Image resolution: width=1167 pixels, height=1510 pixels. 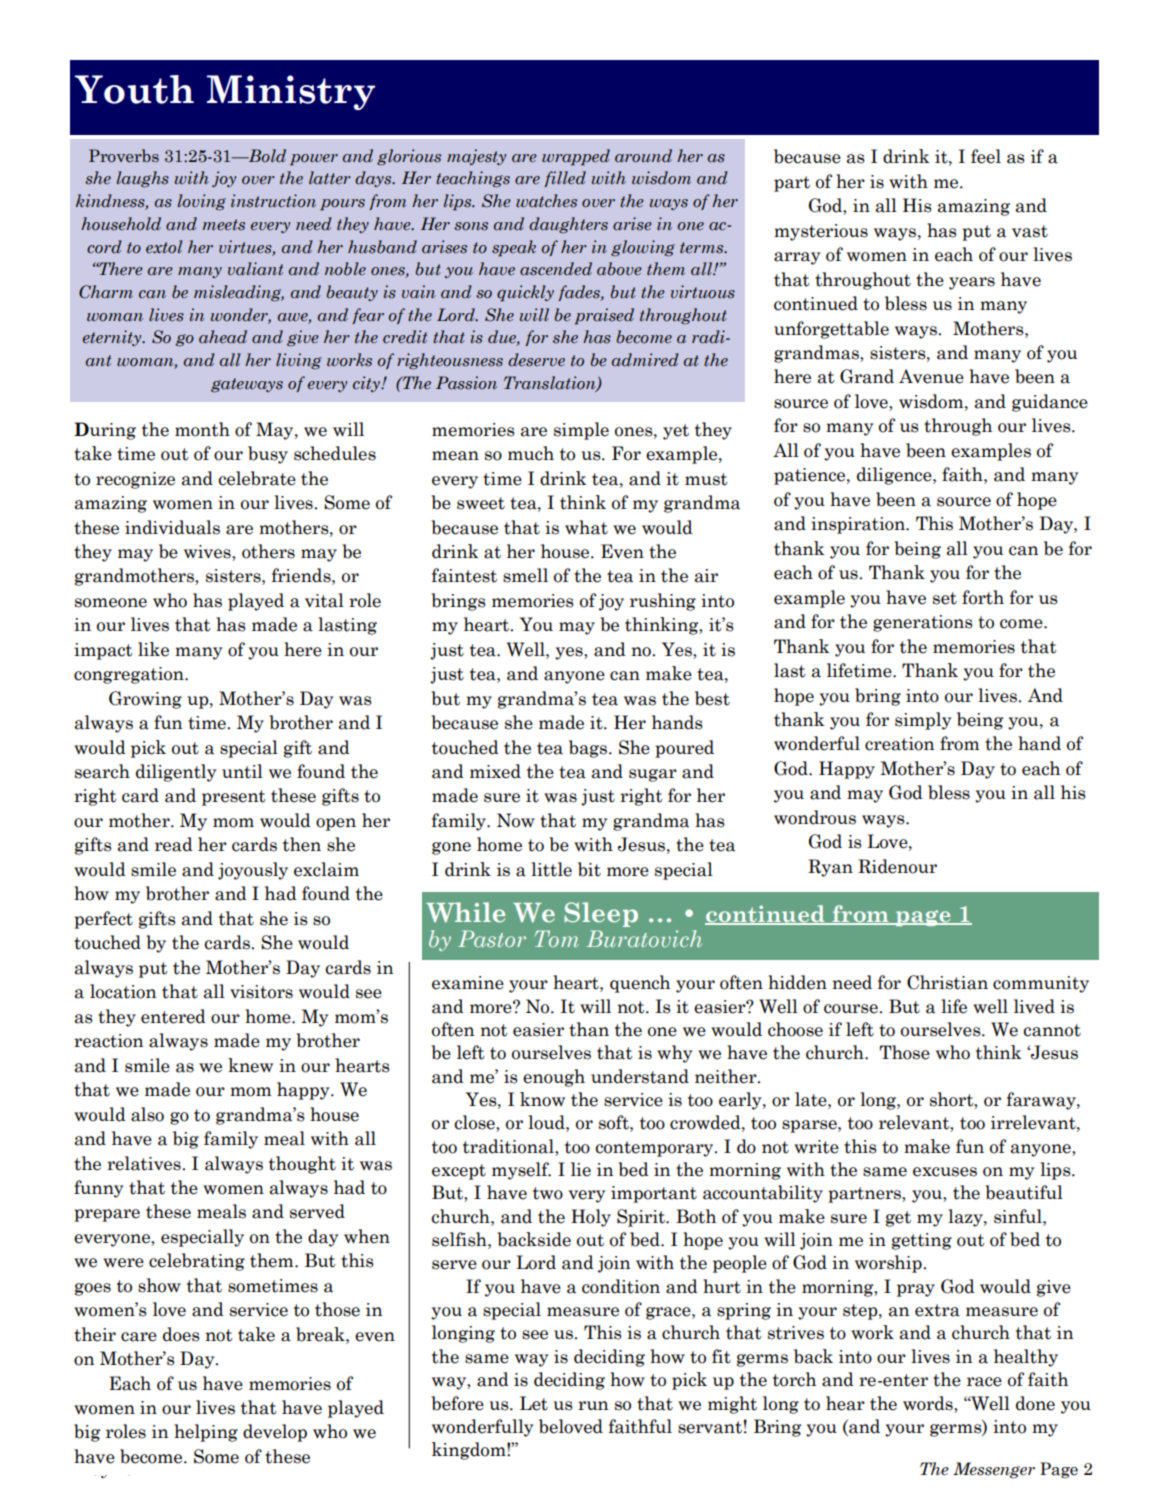 What do you see at coordinates (589, 749) in the document?
I see `bags` at bounding box center [589, 749].
